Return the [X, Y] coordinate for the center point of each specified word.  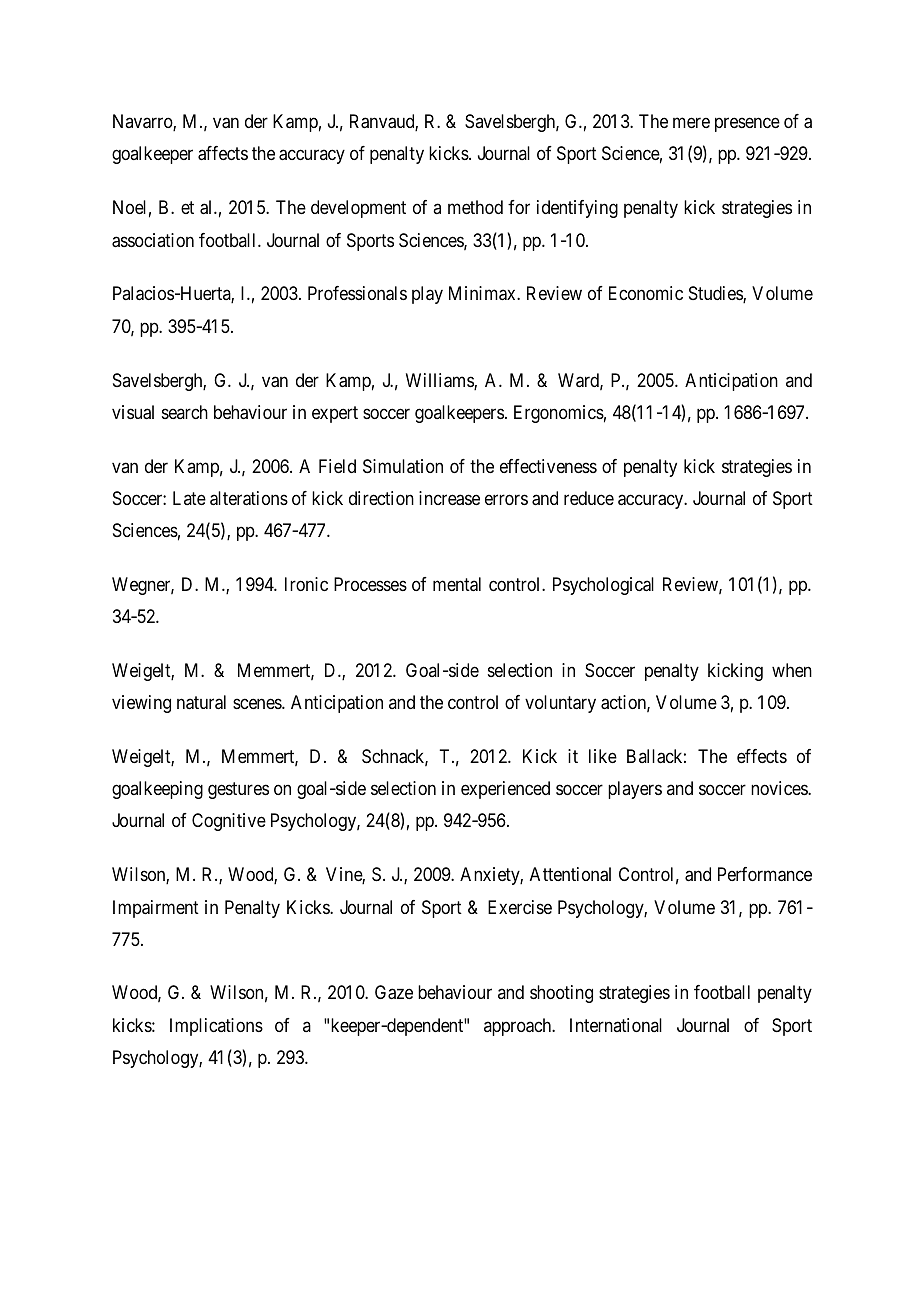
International [616, 1025]
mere [691, 123]
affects [223, 153]
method [475, 207]
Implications [216, 1027]
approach [519, 1027]
